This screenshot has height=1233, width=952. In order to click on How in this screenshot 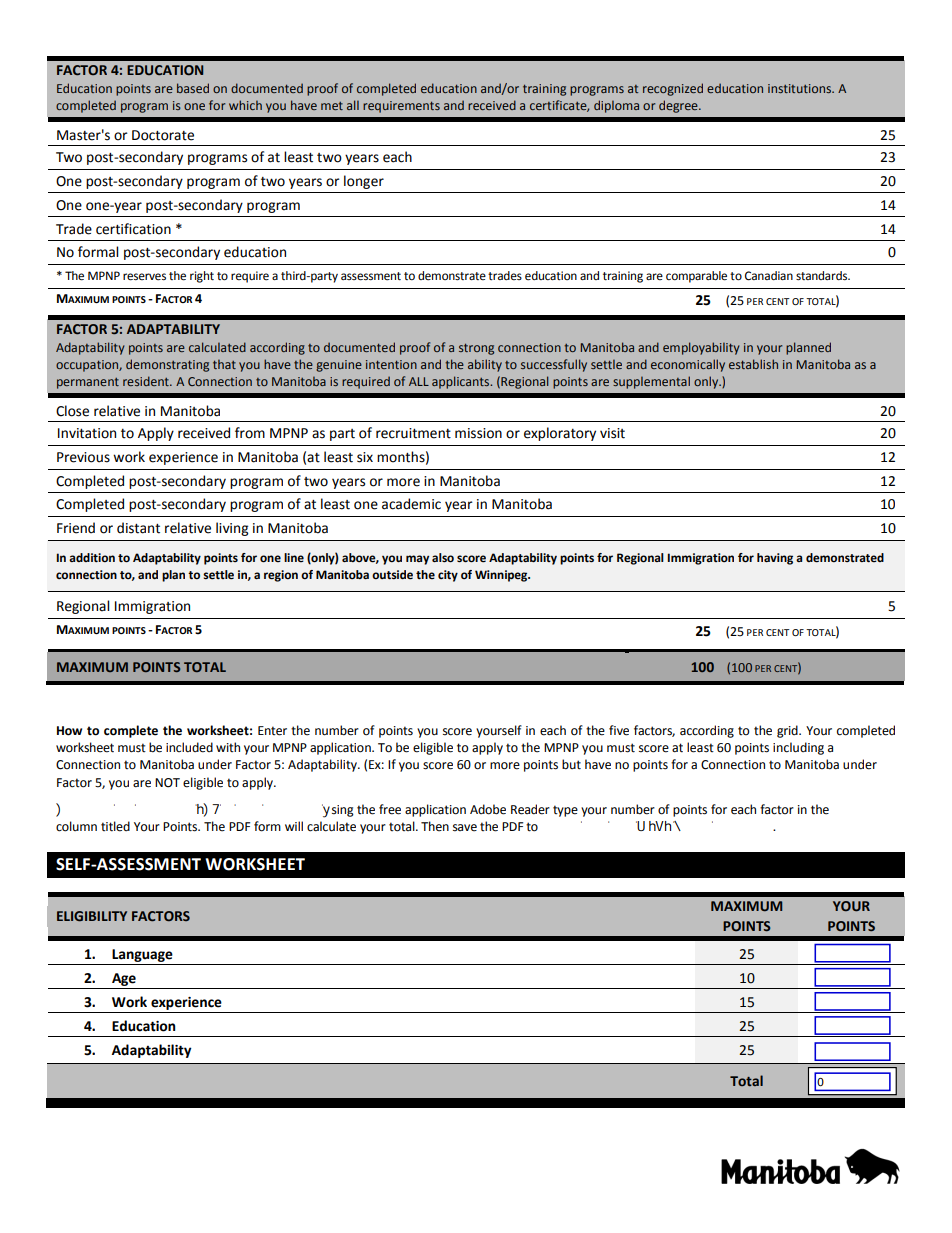, I will do `click(69, 731)`.
